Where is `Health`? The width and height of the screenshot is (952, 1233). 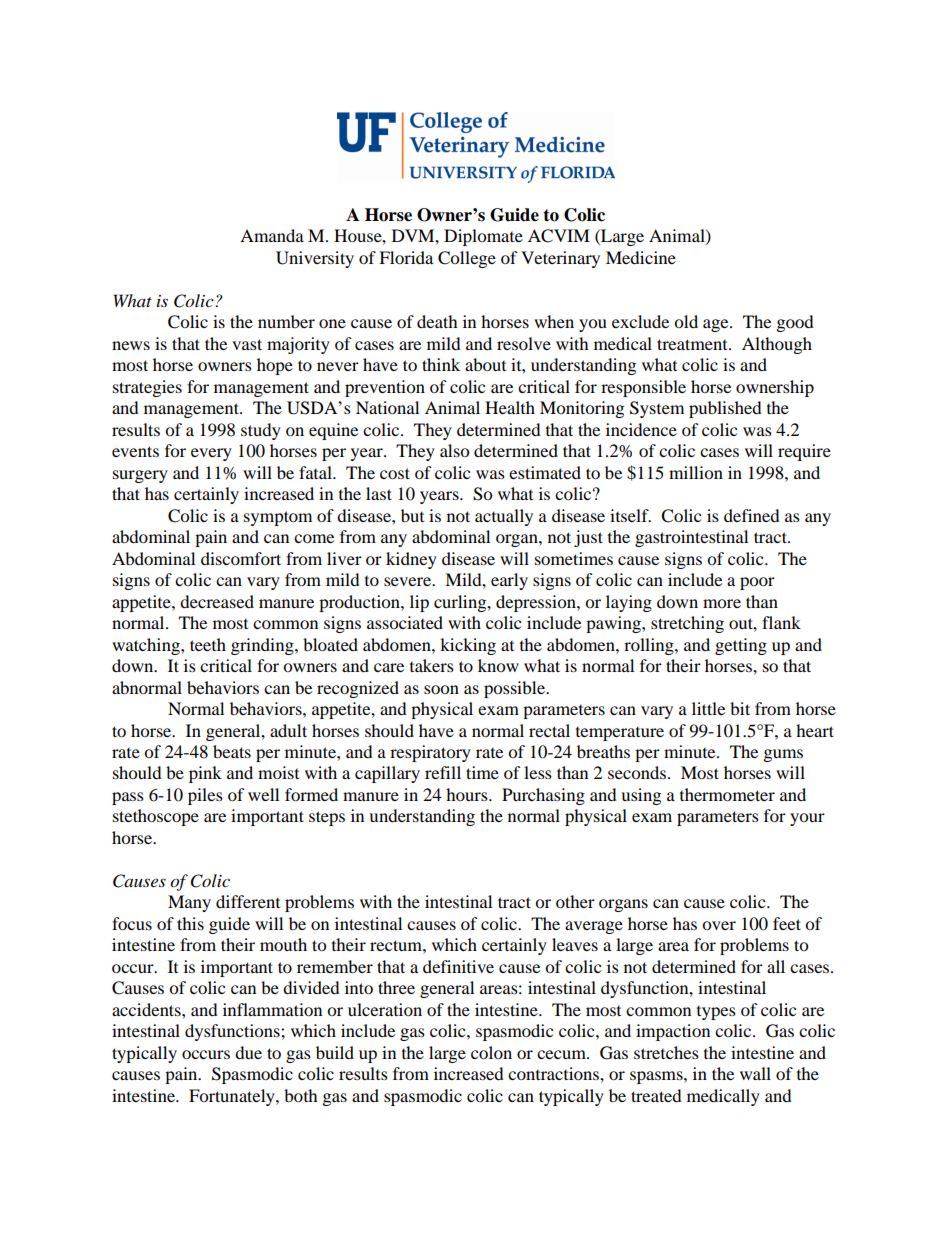
Health is located at coordinates (510, 407).
